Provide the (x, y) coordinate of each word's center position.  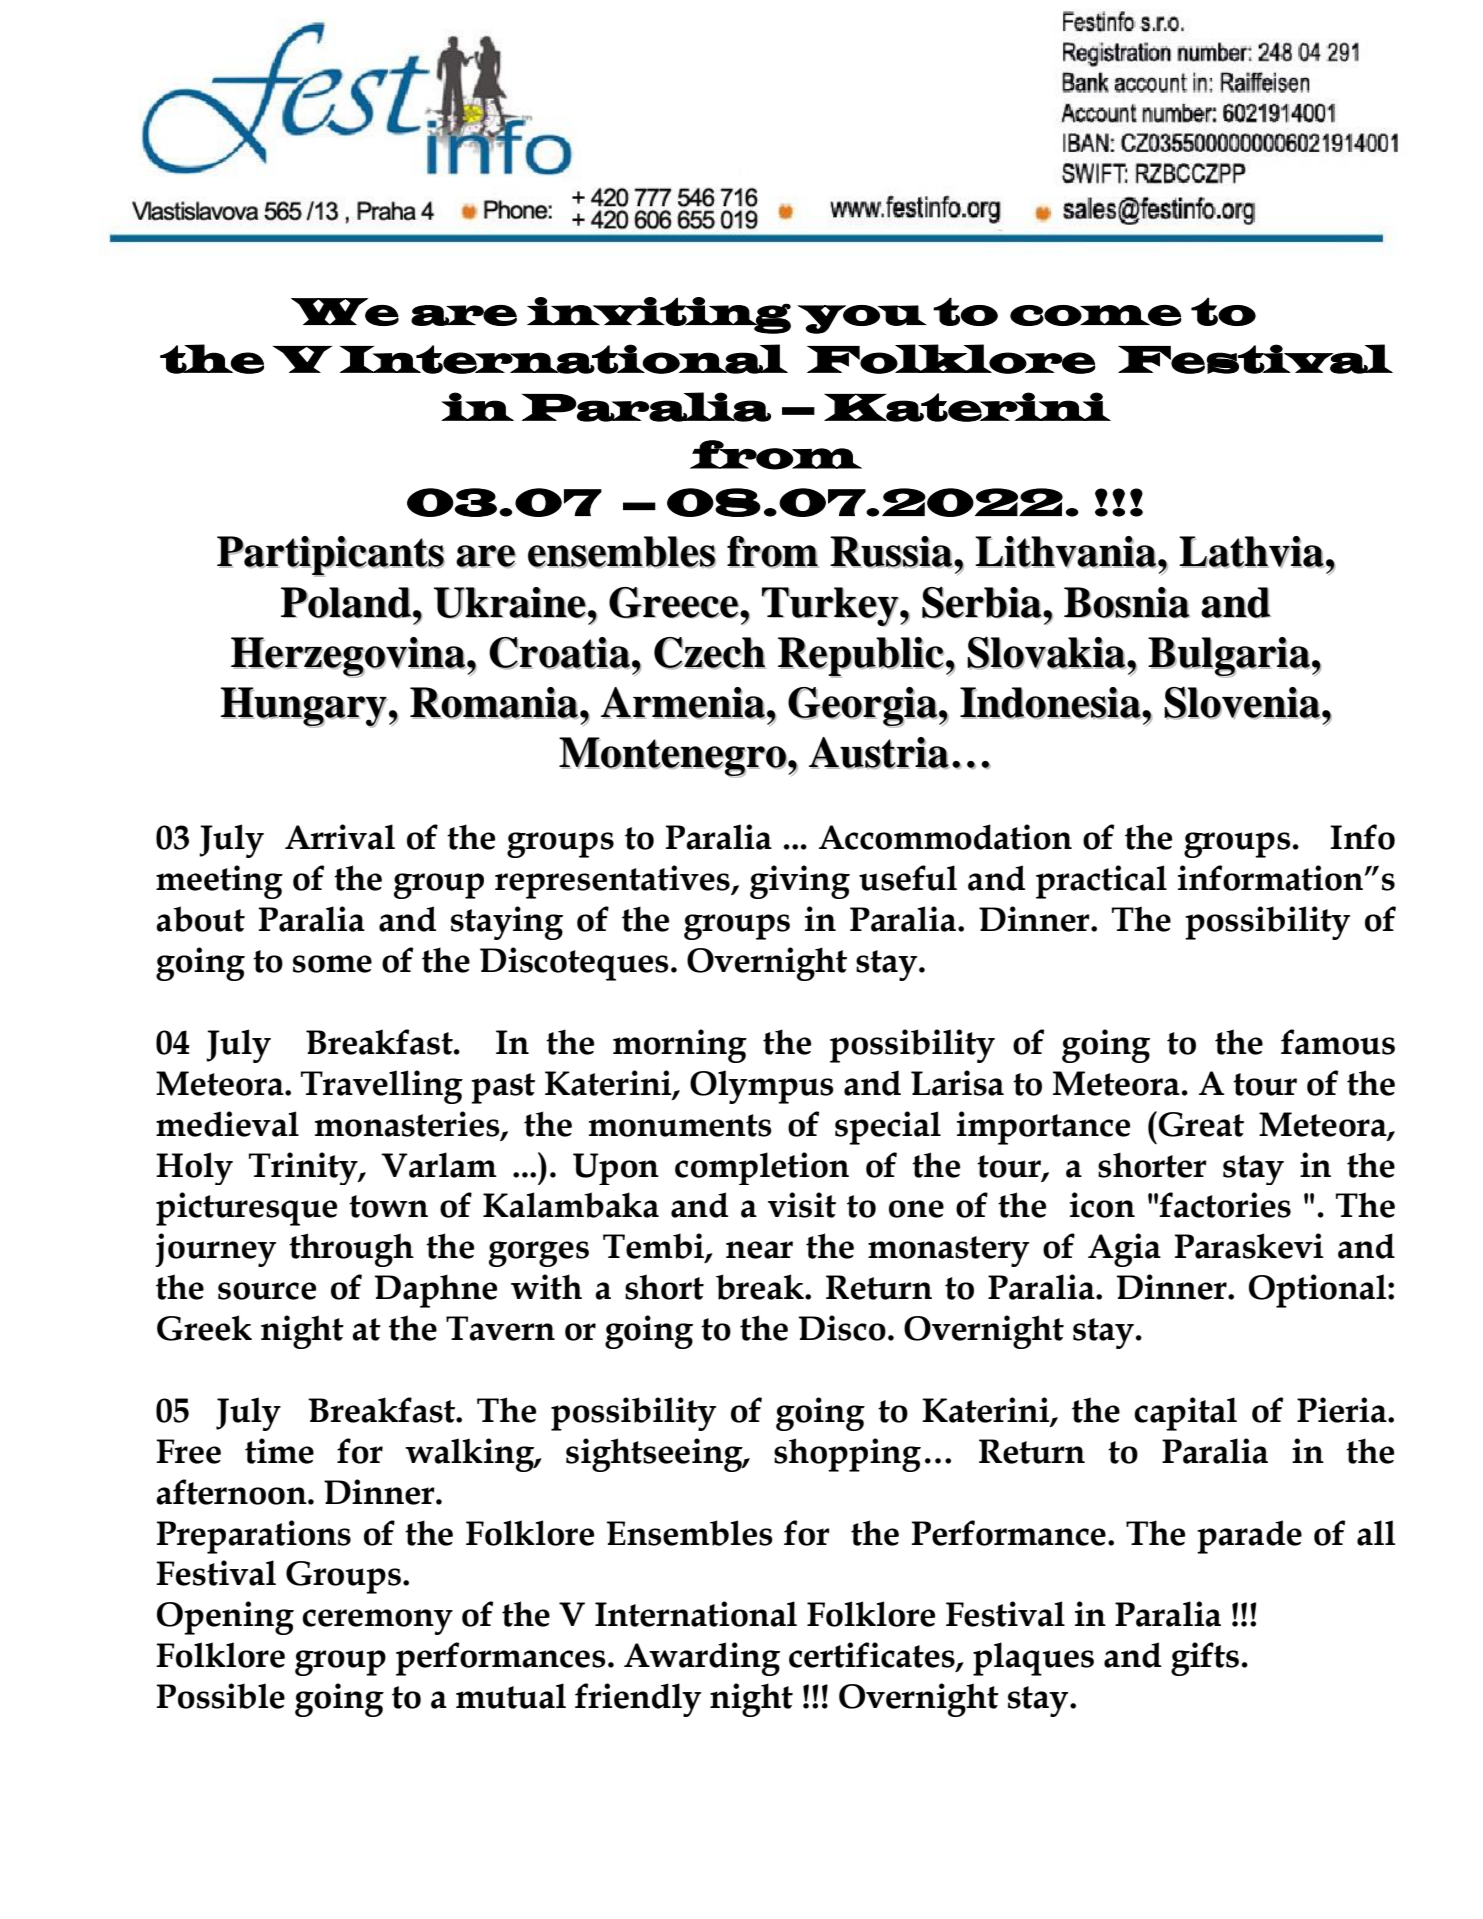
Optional (1319, 1291)
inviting (659, 315)
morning (680, 1046)
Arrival (340, 837)
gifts (1205, 1659)
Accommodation (945, 837)
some (332, 964)
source (267, 1291)
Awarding (702, 1659)
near (759, 1250)
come (1096, 315)
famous (1338, 1042)
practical (1101, 882)
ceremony (377, 1622)
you (862, 319)
